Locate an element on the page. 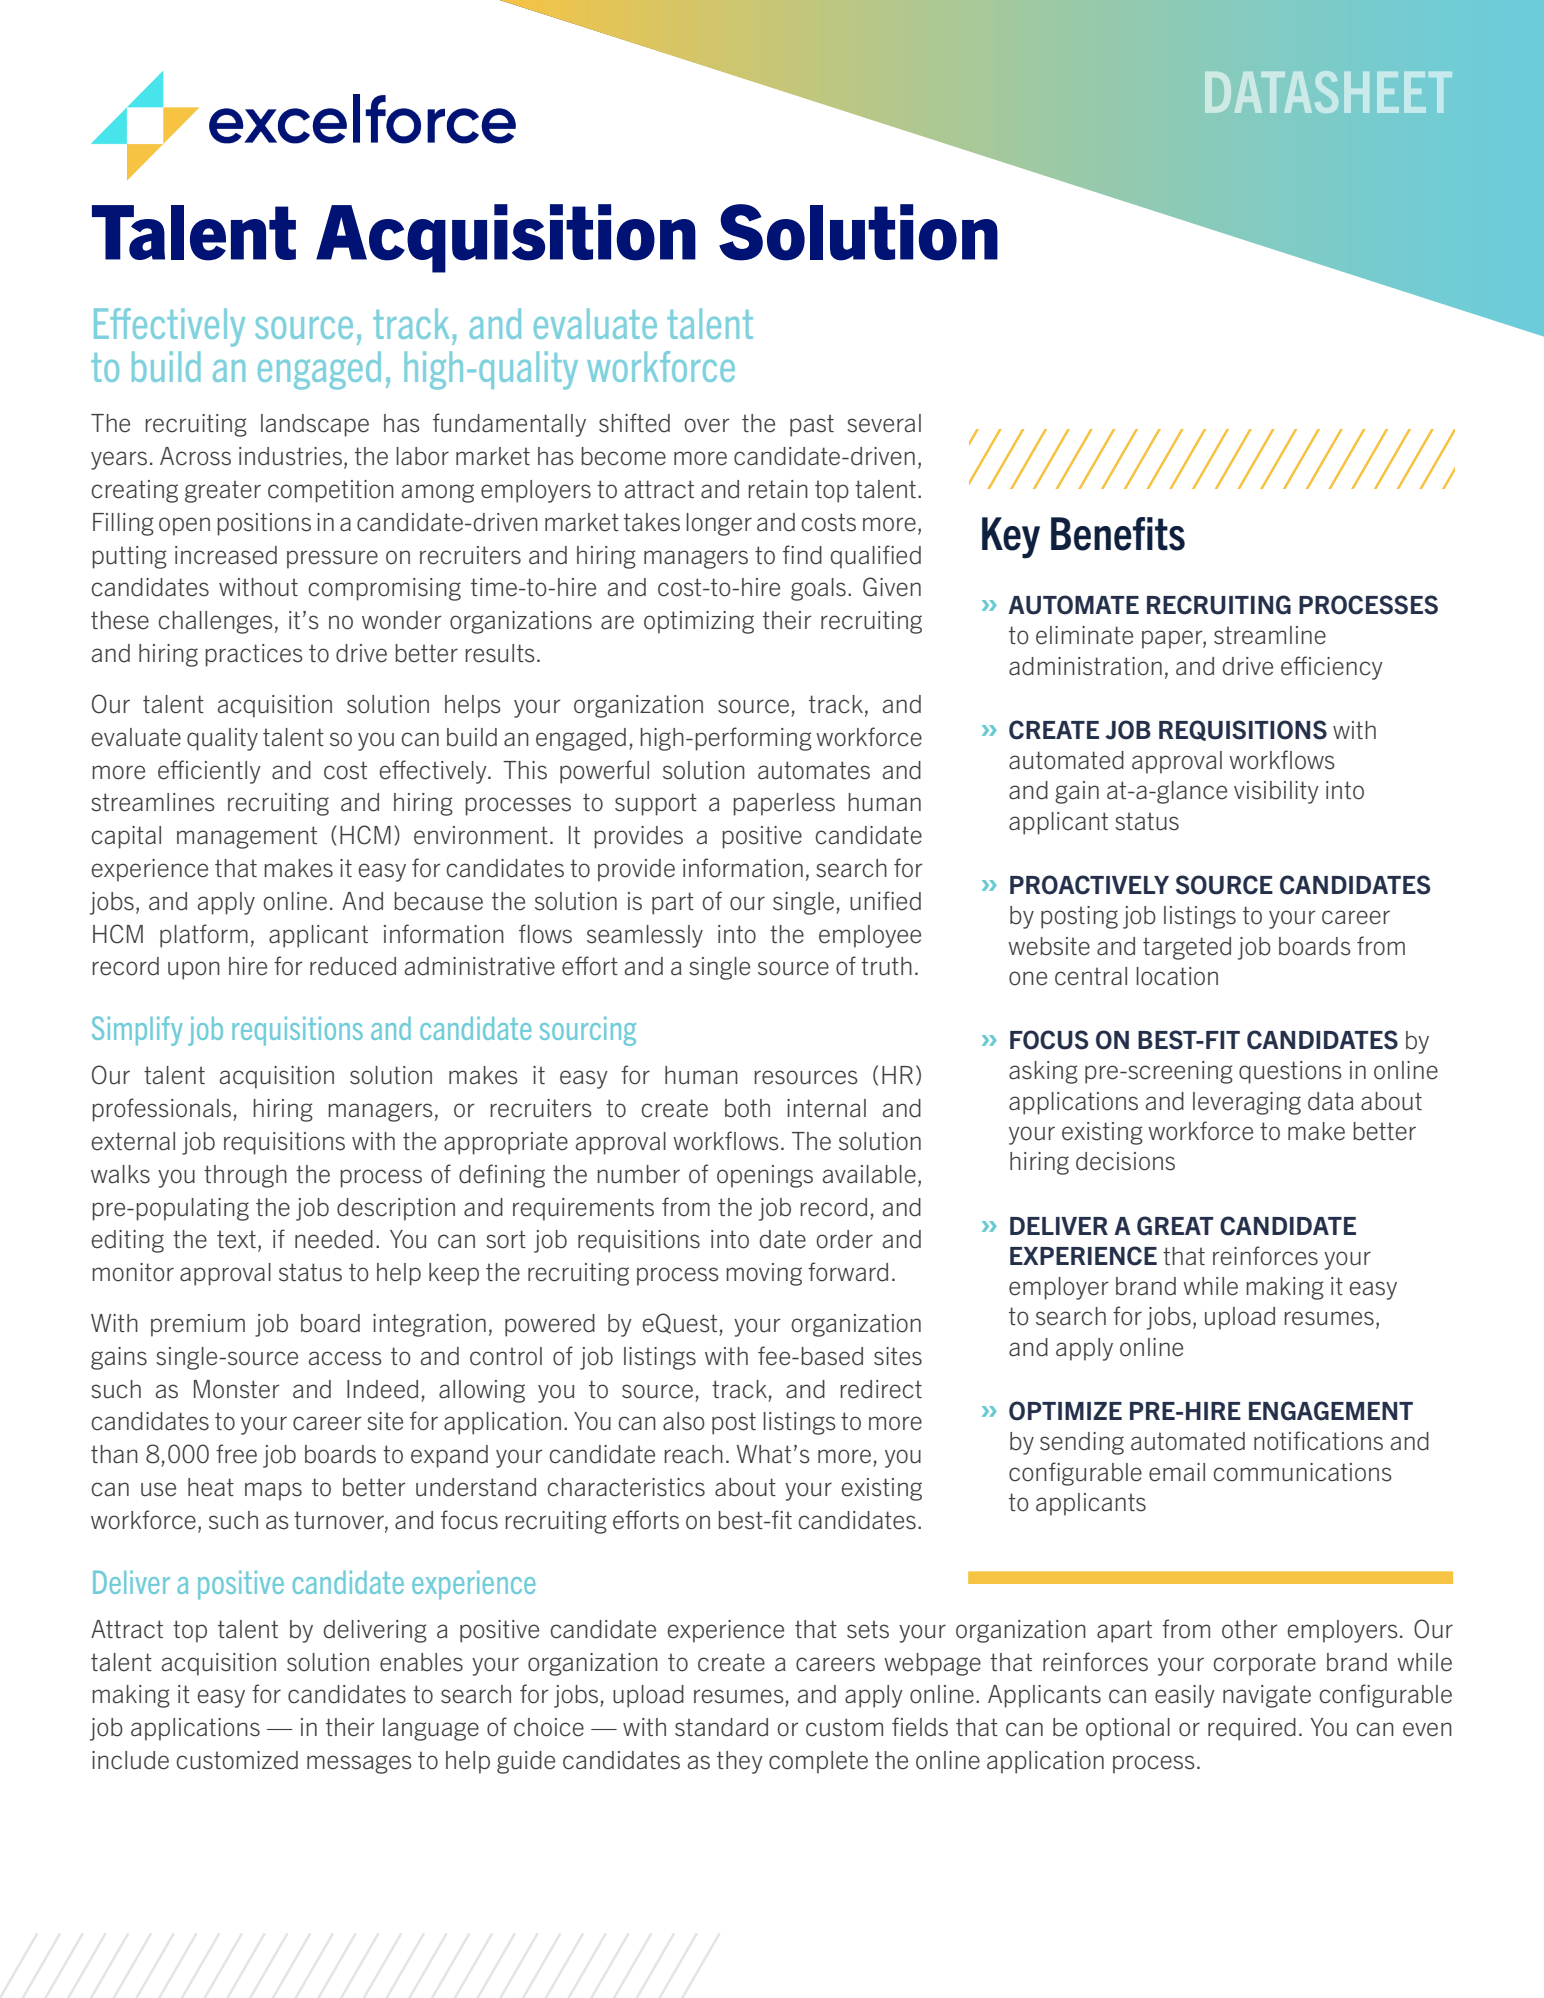 This image has height=1998, width=1544. retain is located at coordinates (778, 489).
